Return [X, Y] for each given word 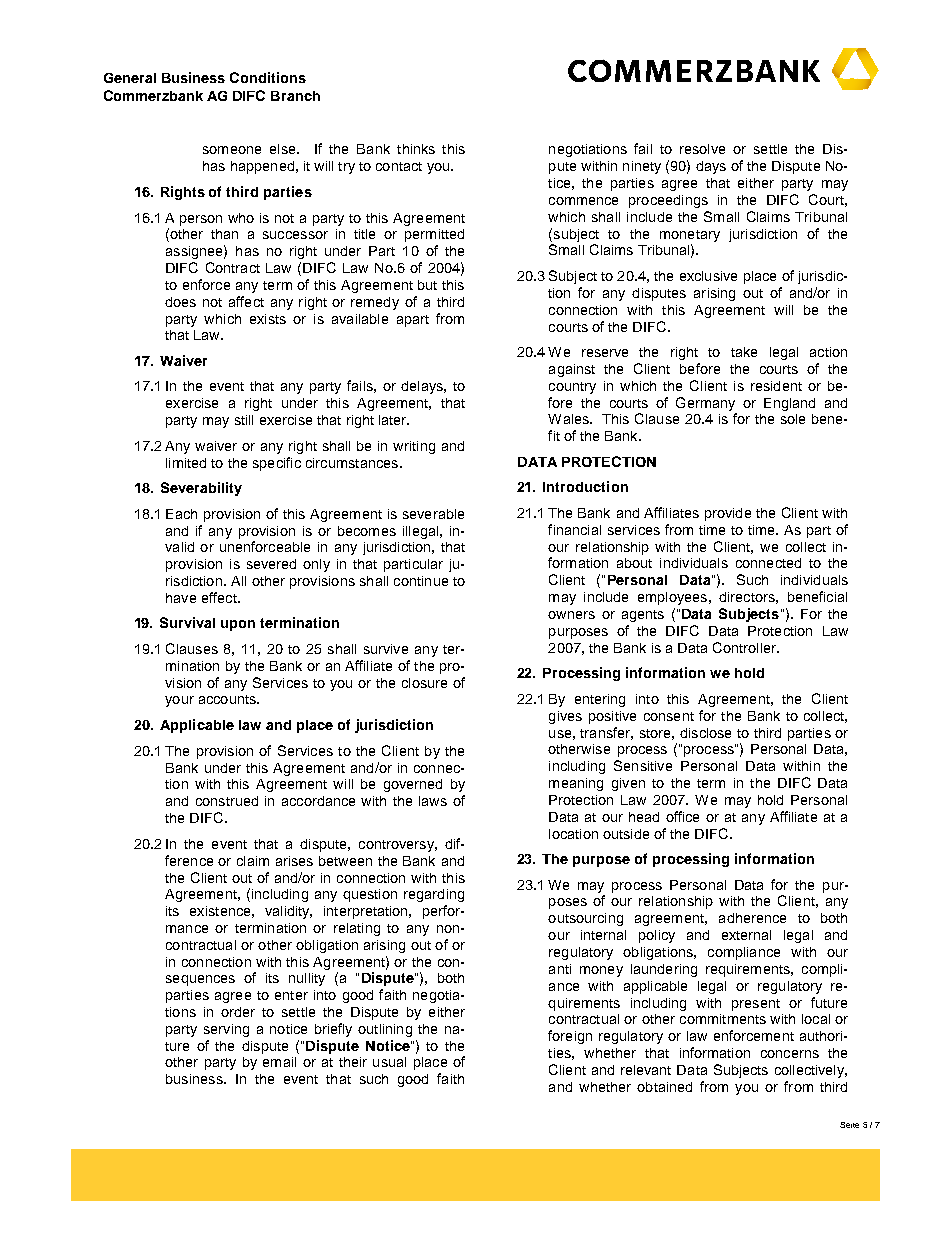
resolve [702, 149]
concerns [790, 1054]
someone [232, 150]
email [279, 1062]
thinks [416, 149]
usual [389, 1062]
